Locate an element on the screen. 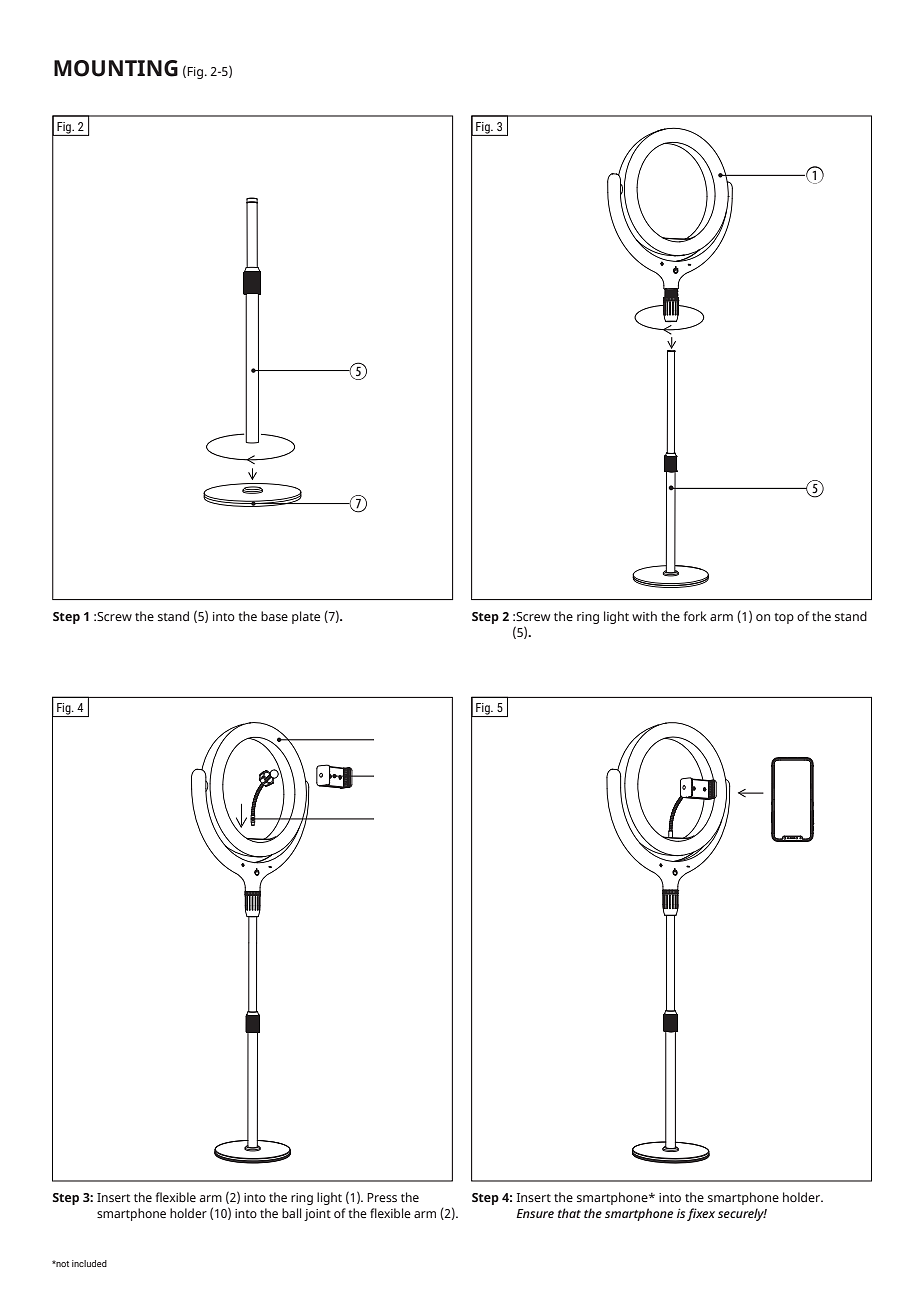 This screenshot has height=1308, width=924. top is located at coordinates (784, 618).
